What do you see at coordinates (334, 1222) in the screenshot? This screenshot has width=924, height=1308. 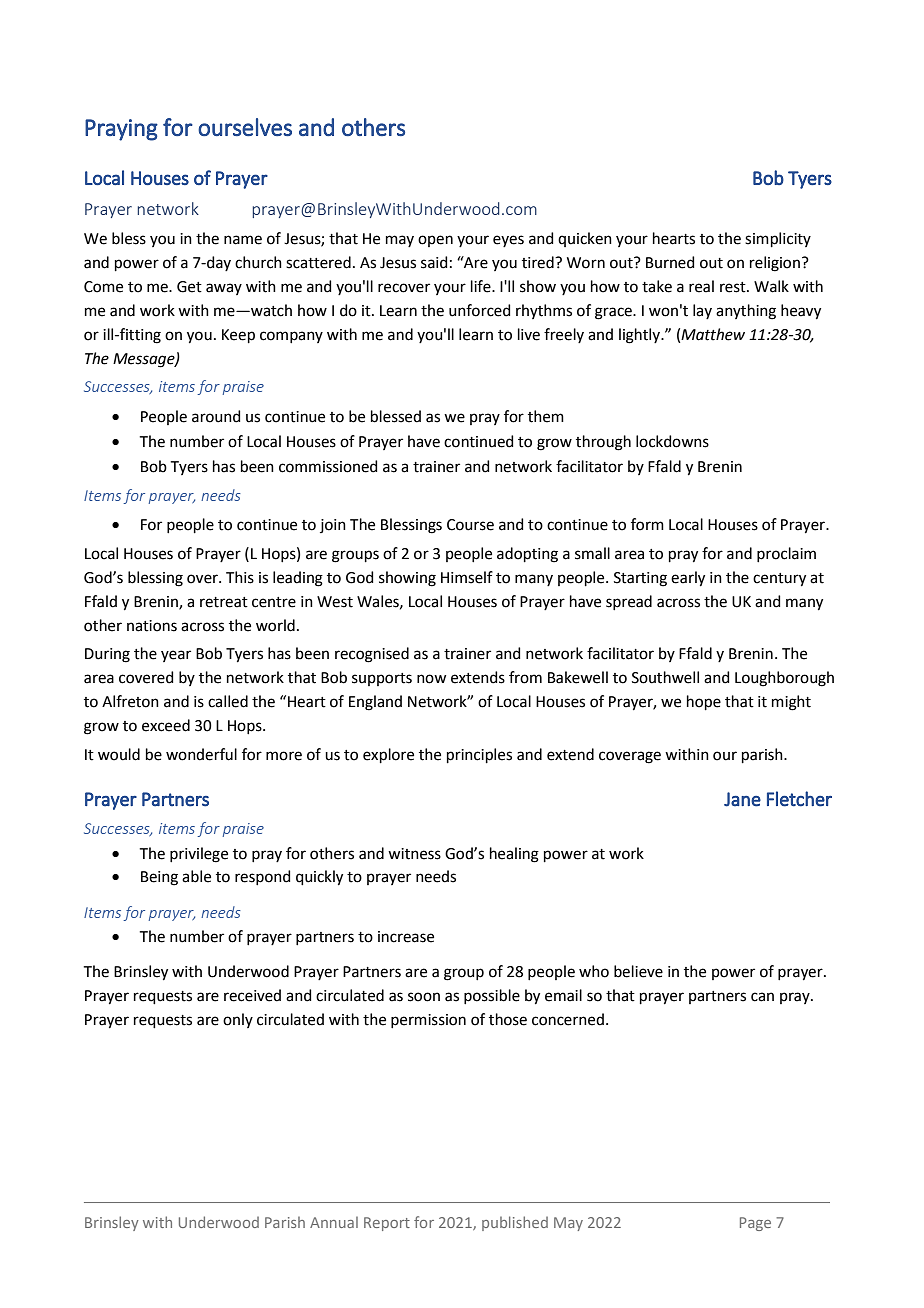 I see `Annual` at bounding box center [334, 1222].
